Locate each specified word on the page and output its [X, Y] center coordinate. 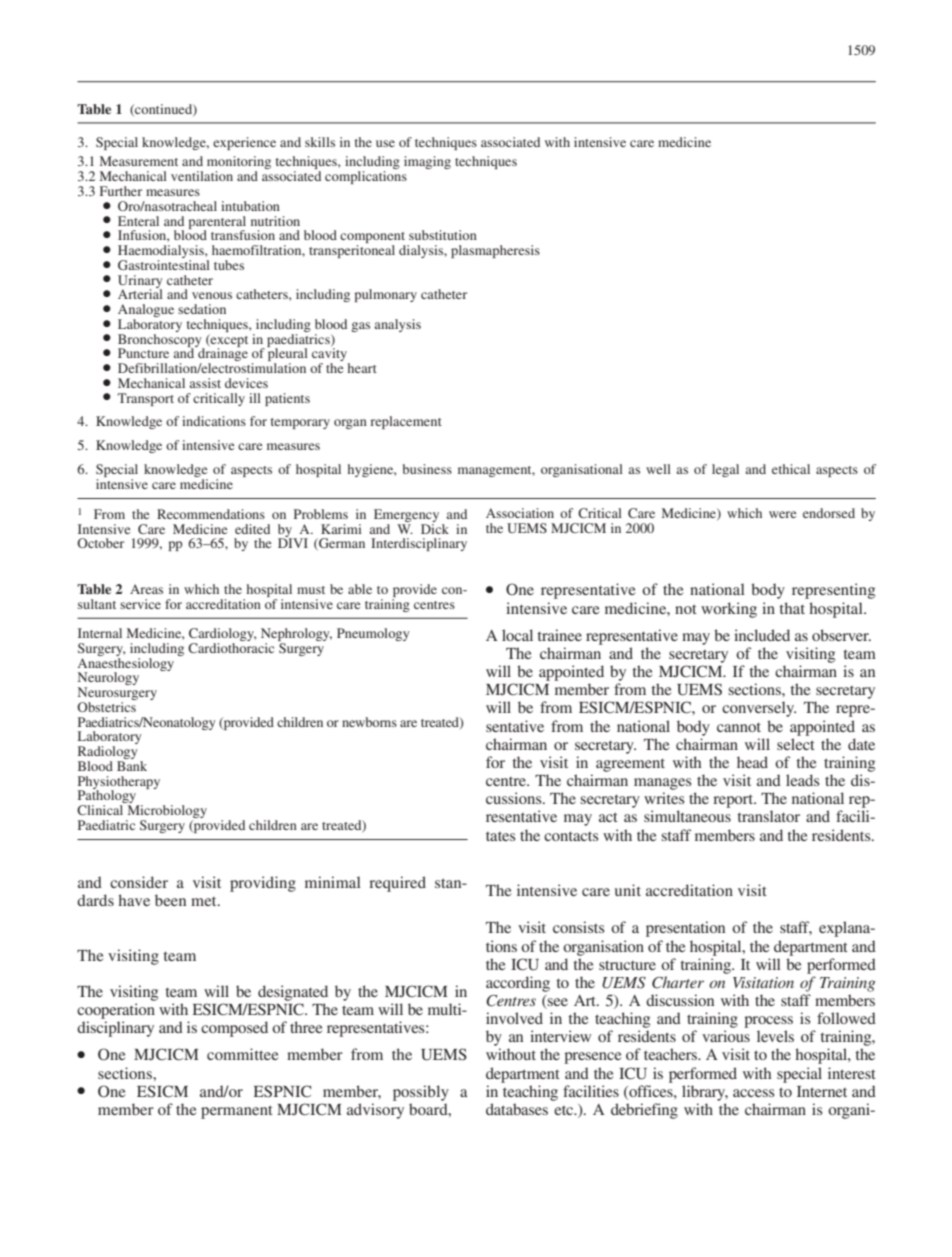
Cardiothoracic [231, 646]
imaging [427, 162]
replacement [406, 422]
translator [768, 816]
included [762, 635]
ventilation [202, 176]
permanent [237, 1112]
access [753, 1093]
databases [517, 1109]
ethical [791, 469]
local [517, 635]
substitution [443, 235]
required [397, 884]
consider [139, 882]
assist [205, 383]
